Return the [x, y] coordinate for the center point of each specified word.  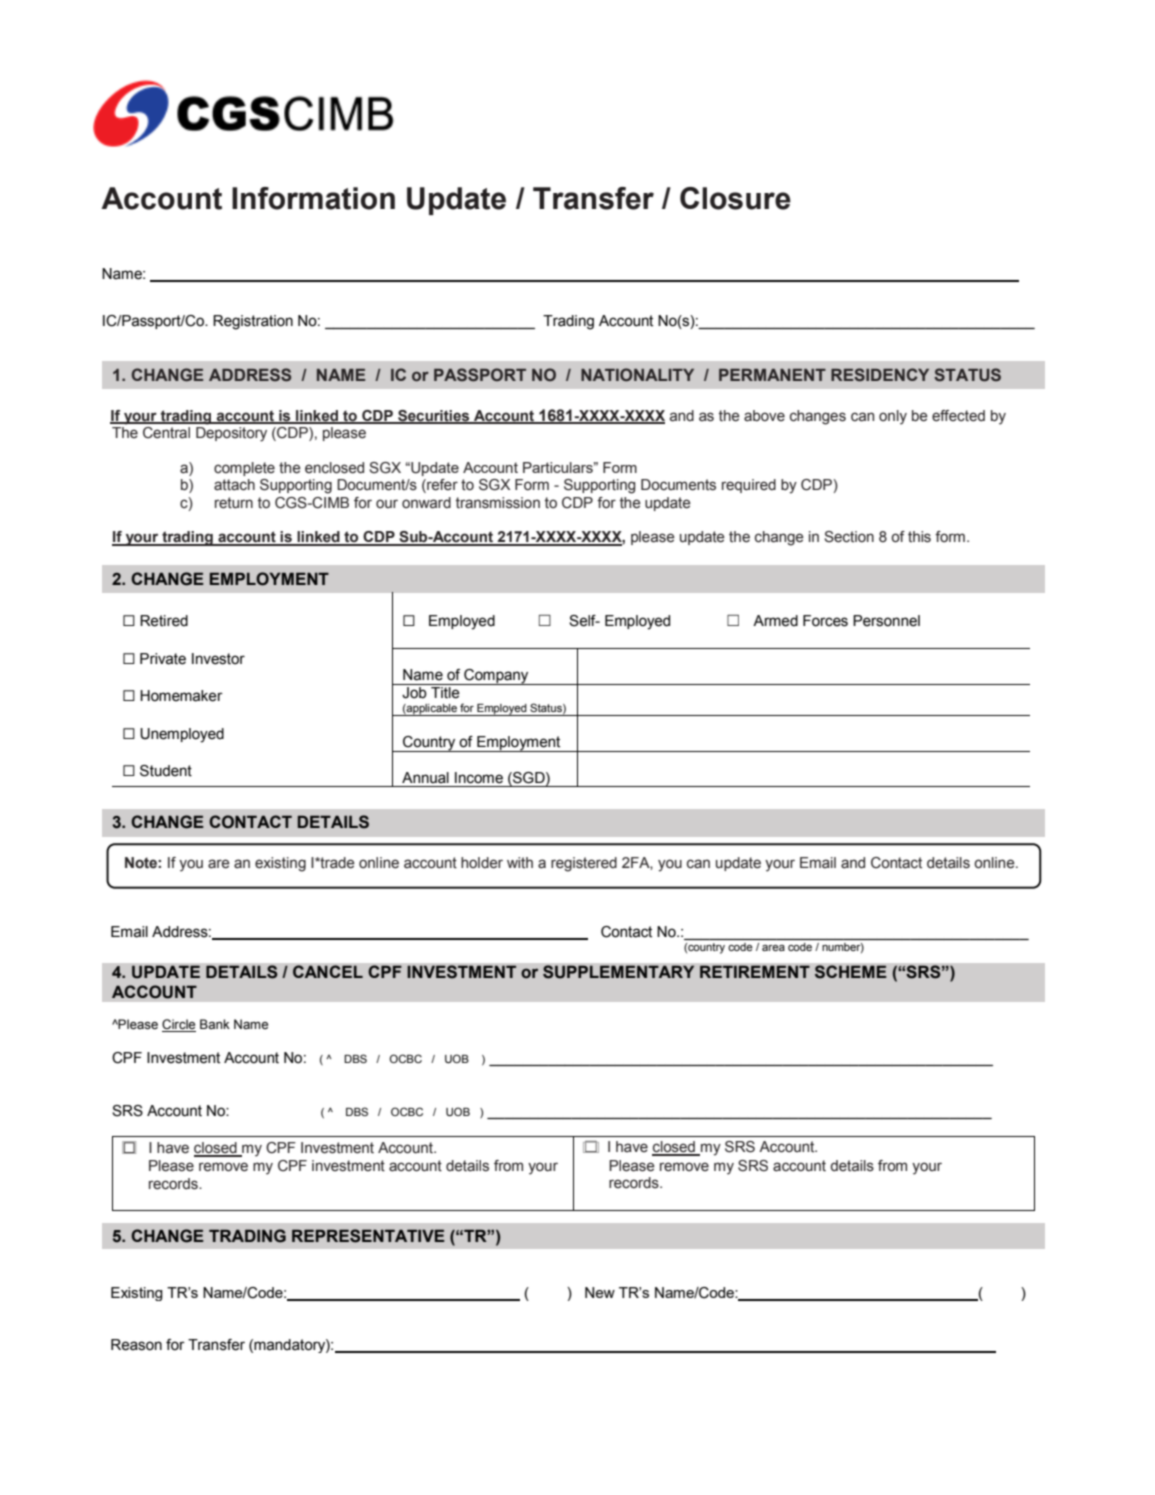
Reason [136, 1345]
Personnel [886, 621]
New [600, 1292]
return [234, 503]
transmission [498, 503]
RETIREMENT [755, 971]
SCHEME [850, 972]
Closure [735, 198]
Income [479, 778]
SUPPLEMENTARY [619, 972]
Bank [215, 1024]
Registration [253, 322]
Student [166, 771]
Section [849, 537]
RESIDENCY [880, 375]
